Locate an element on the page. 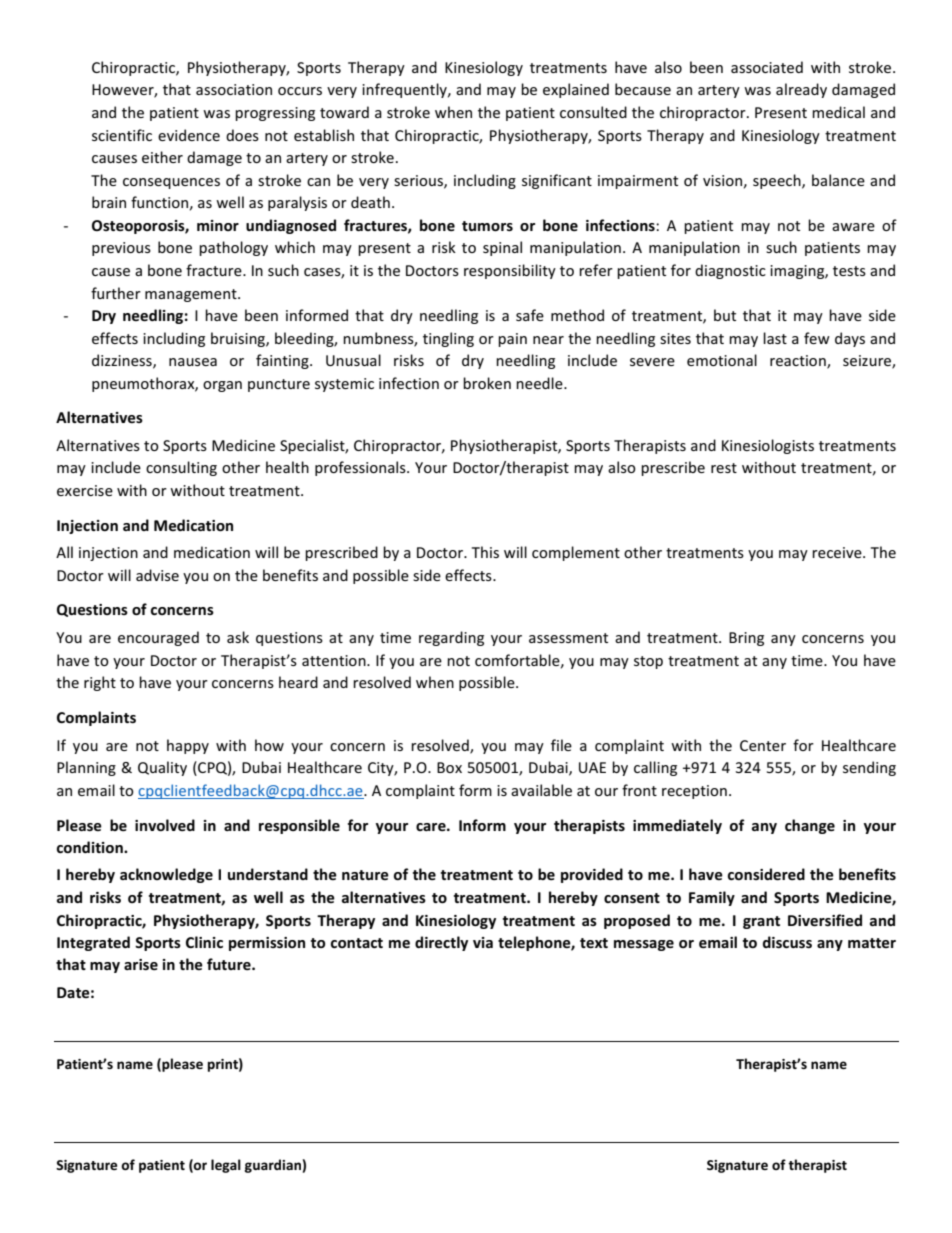  via is located at coordinates (483, 942).
